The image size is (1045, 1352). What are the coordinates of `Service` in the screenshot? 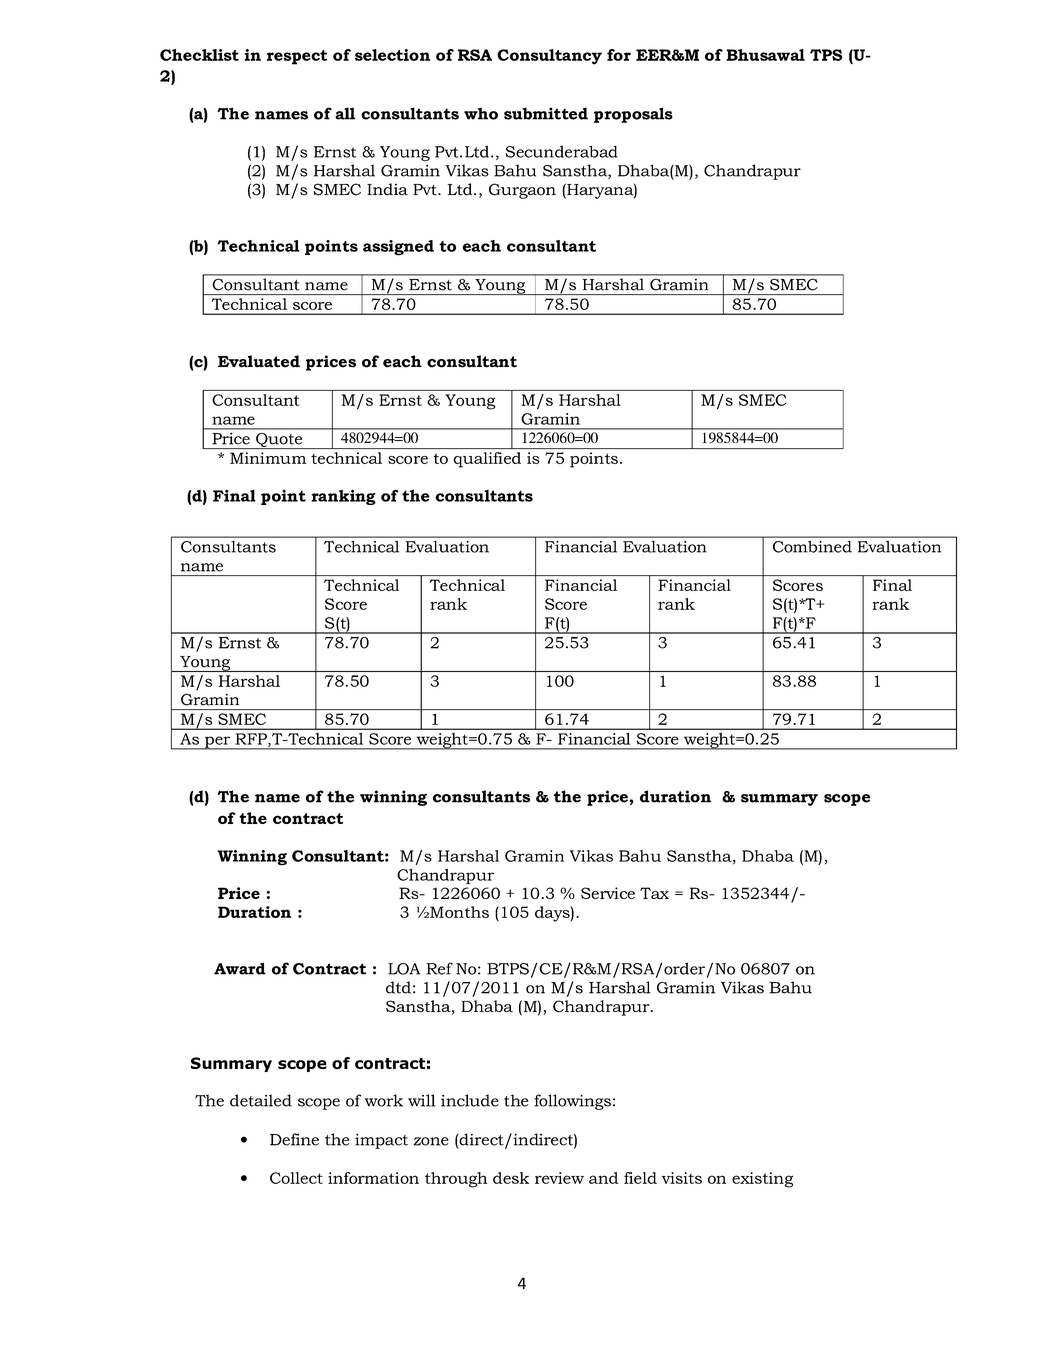 It's located at (608, 893).
